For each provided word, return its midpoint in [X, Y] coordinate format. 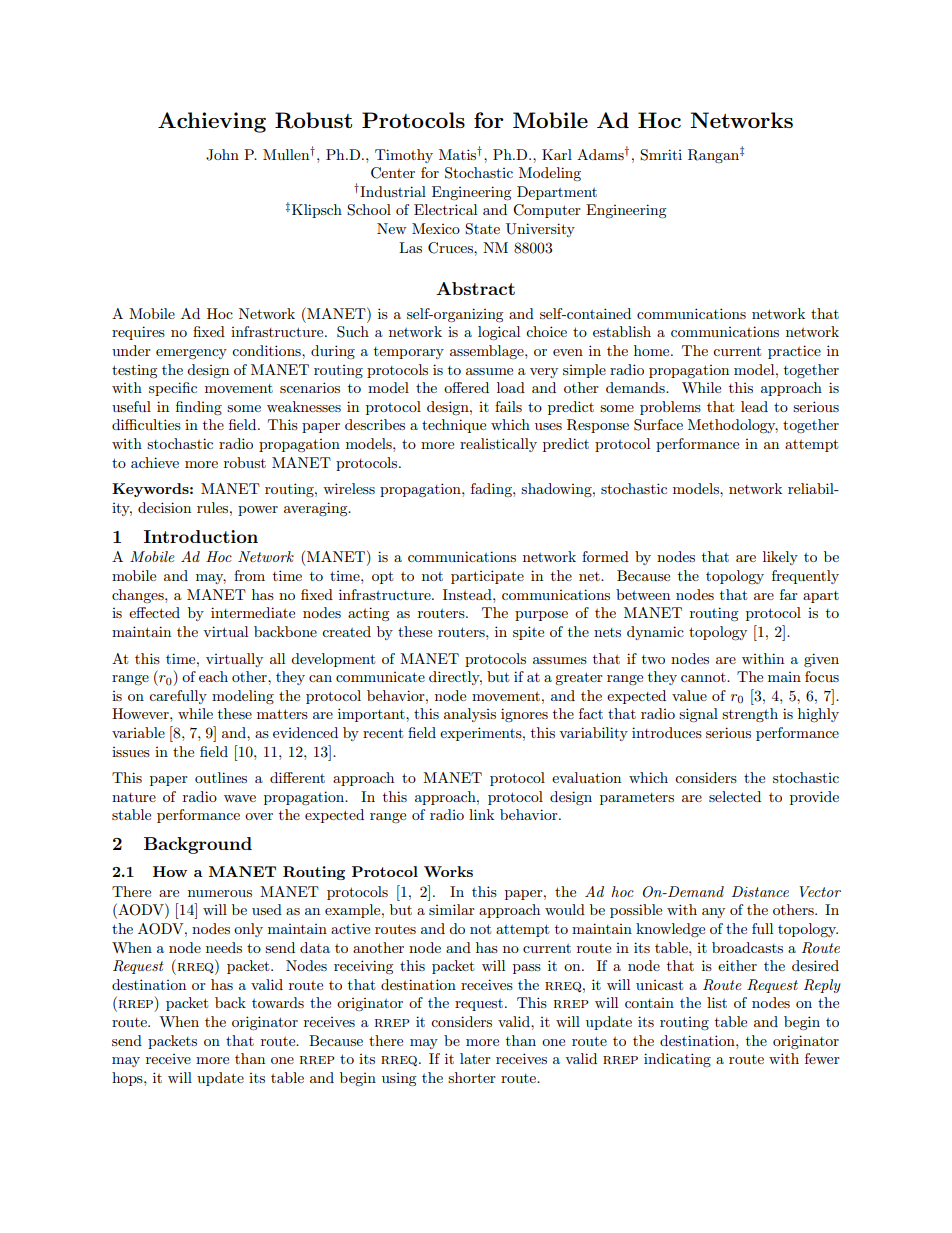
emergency [191, 354]
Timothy [404, 156]
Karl [557, 154]
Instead [468, 594]
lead [754, 406]
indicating [677, 1060]
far [789, 594]
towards [278, 1002]
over [259, 816]
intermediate [253, 612]
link [481, 814]
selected [735, 796]
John [222, 155]
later [475, 1058]
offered [466, 387]
